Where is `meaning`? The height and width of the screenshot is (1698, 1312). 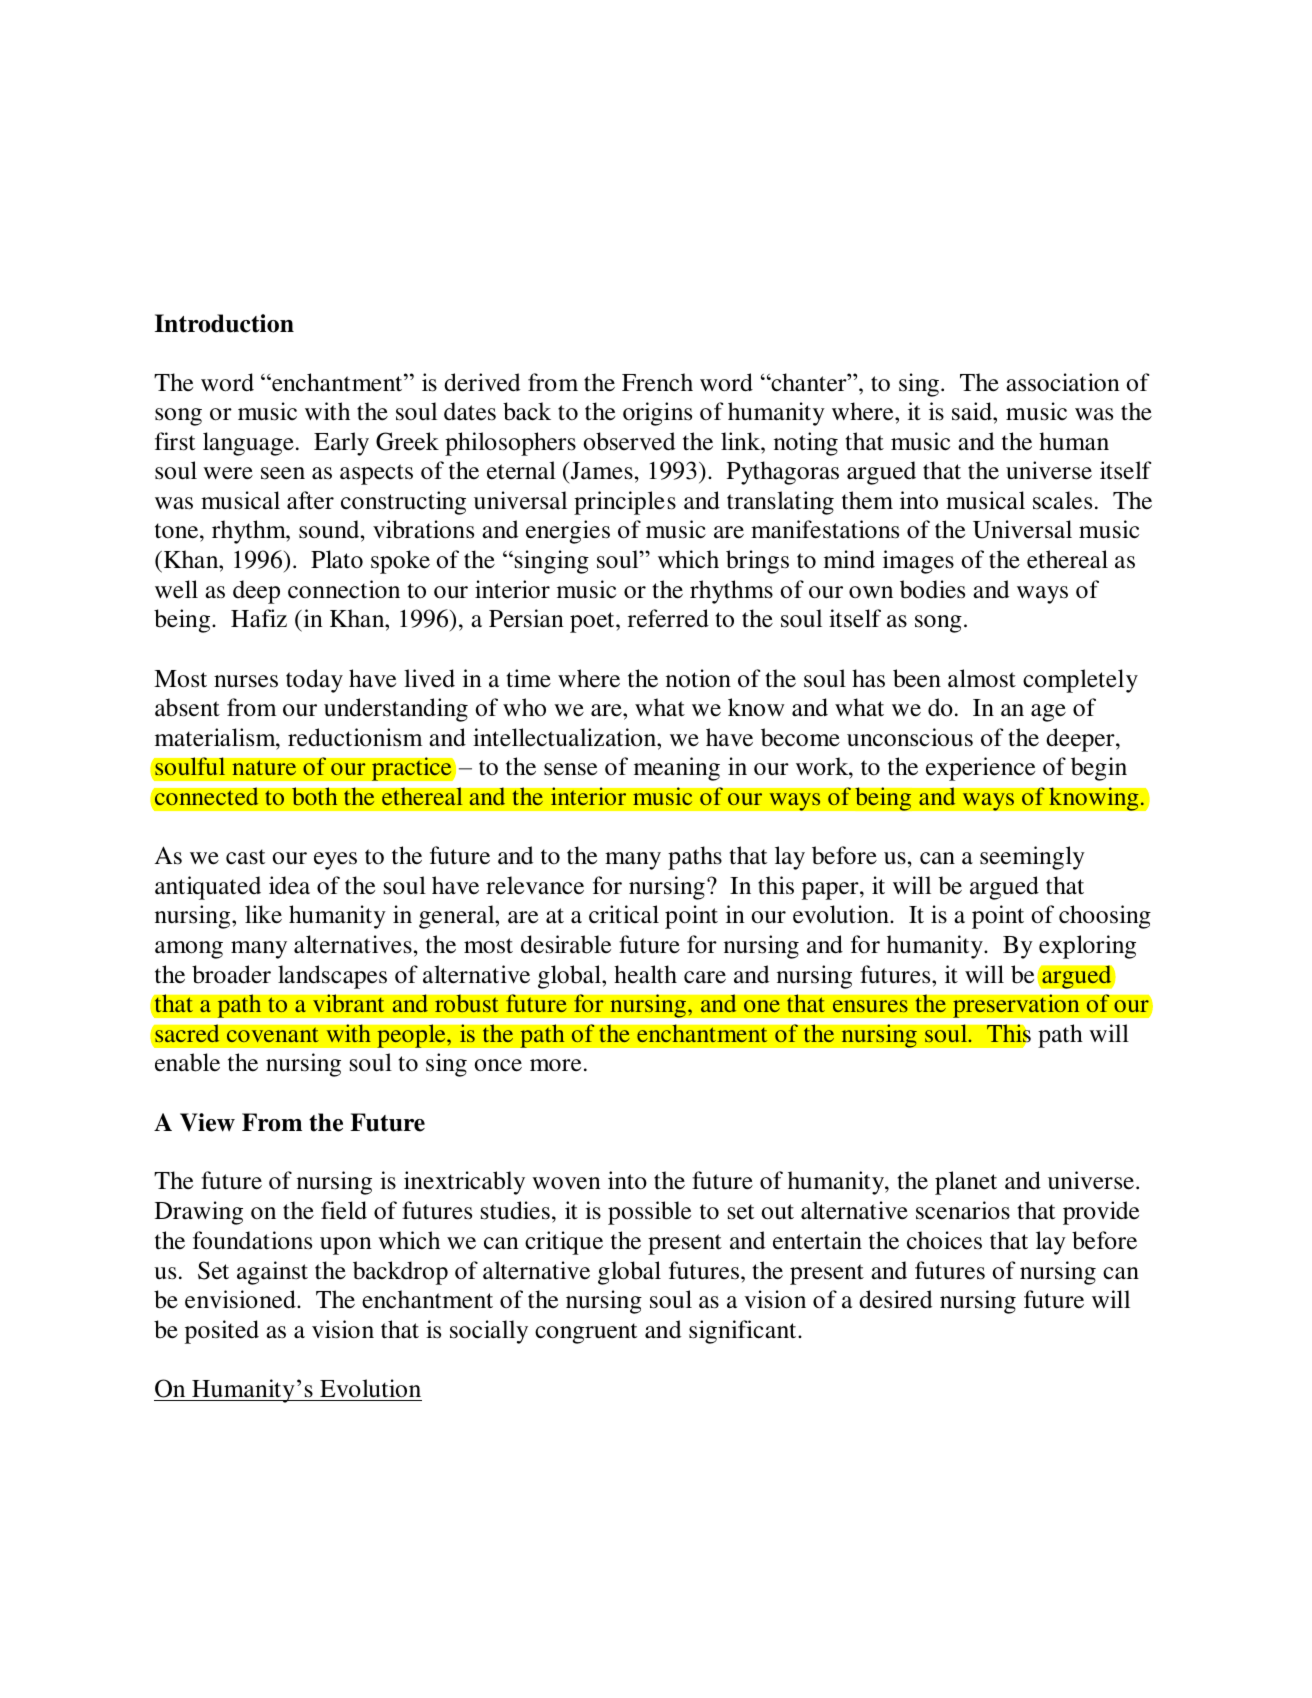
meaning is located at coordinates (677, 769).
